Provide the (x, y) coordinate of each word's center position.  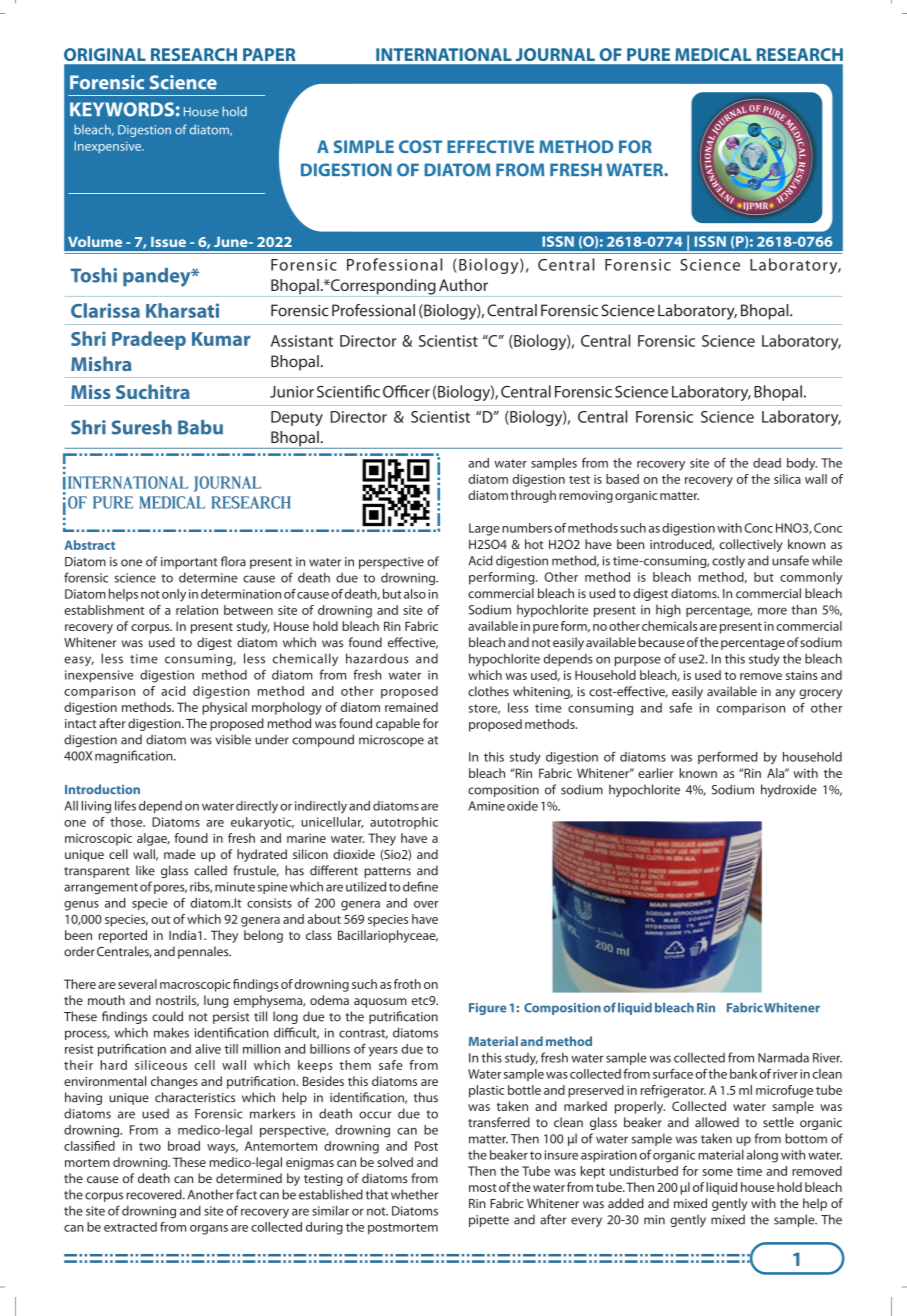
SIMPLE (364, 146)
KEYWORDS (122, 109)
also (415, 594)
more (772, 611)
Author (463, 285)
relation (197, 610)
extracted (130, 1227)
